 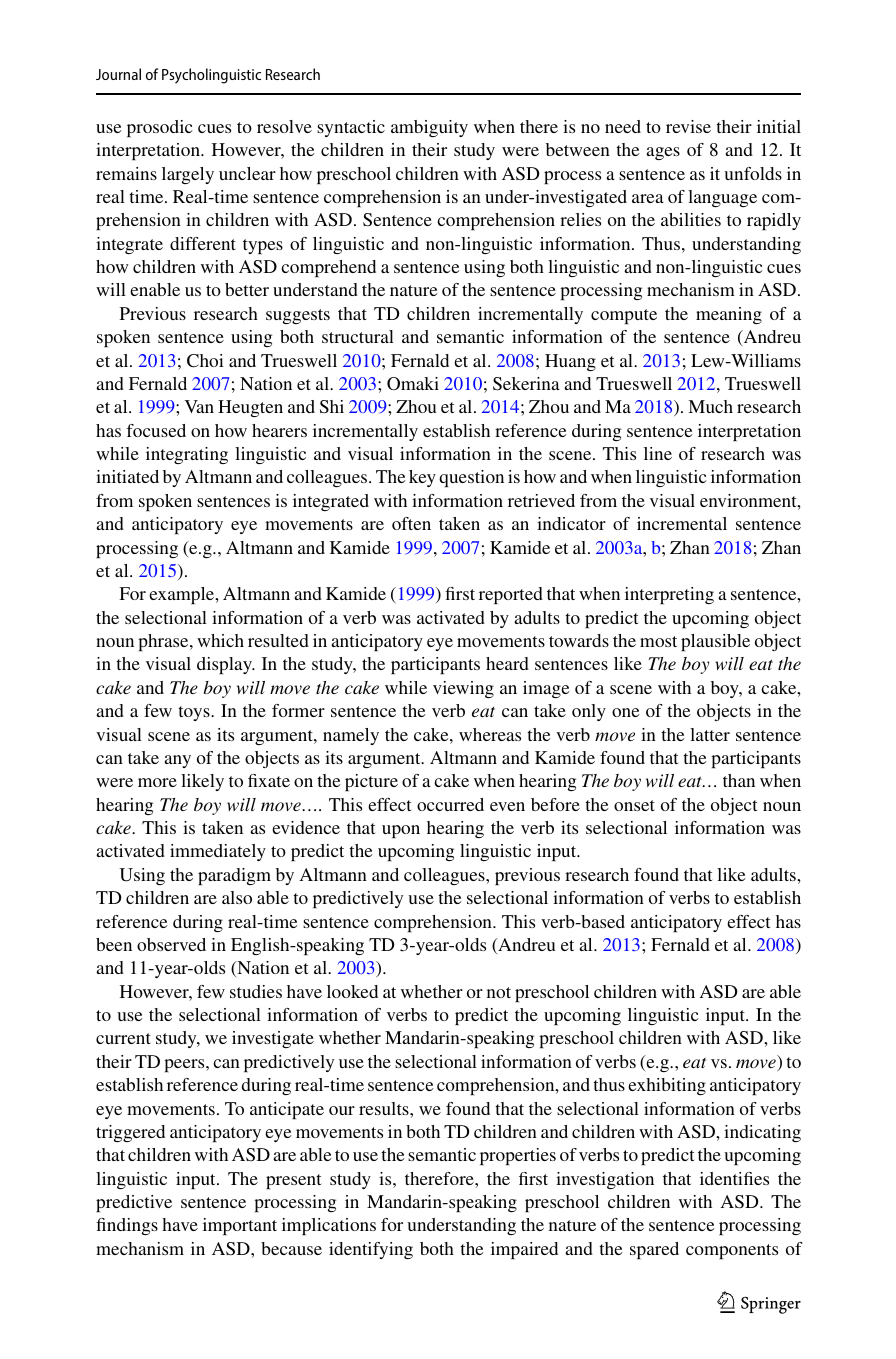 I want to click on ambiguity, so click(x=429, y=128).
